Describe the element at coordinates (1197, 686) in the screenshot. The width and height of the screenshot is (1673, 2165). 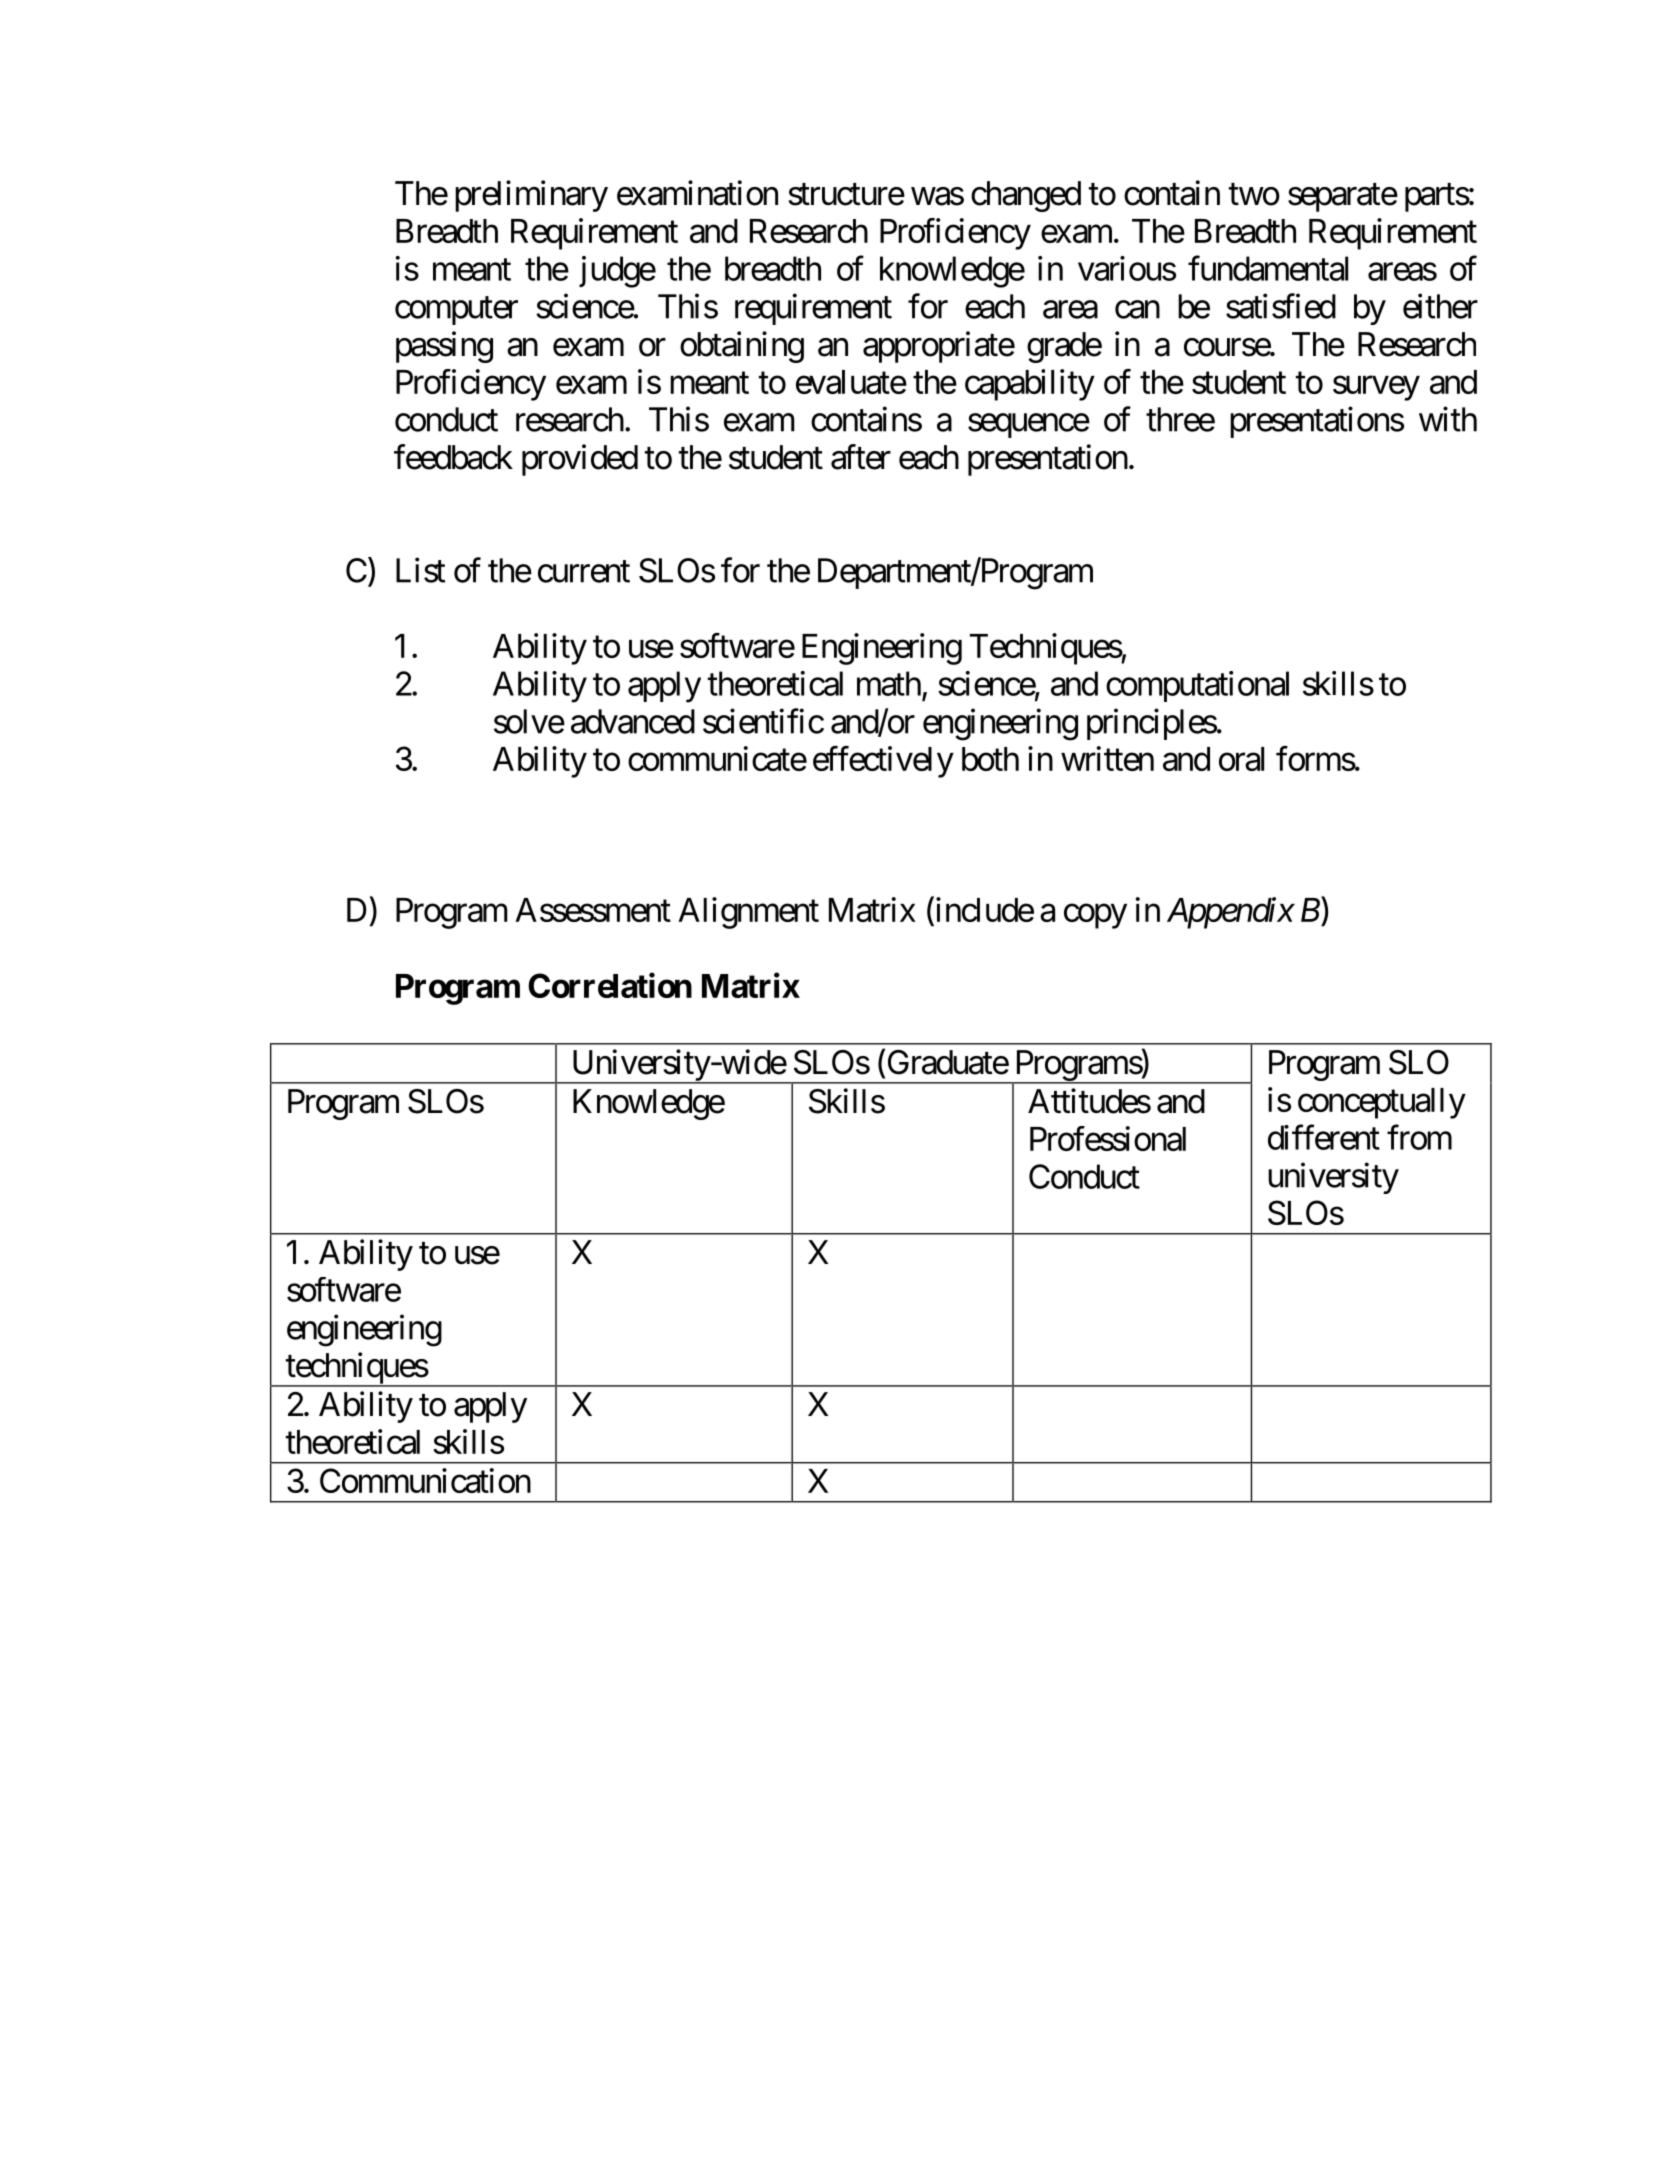
I see `computational` at that location.
